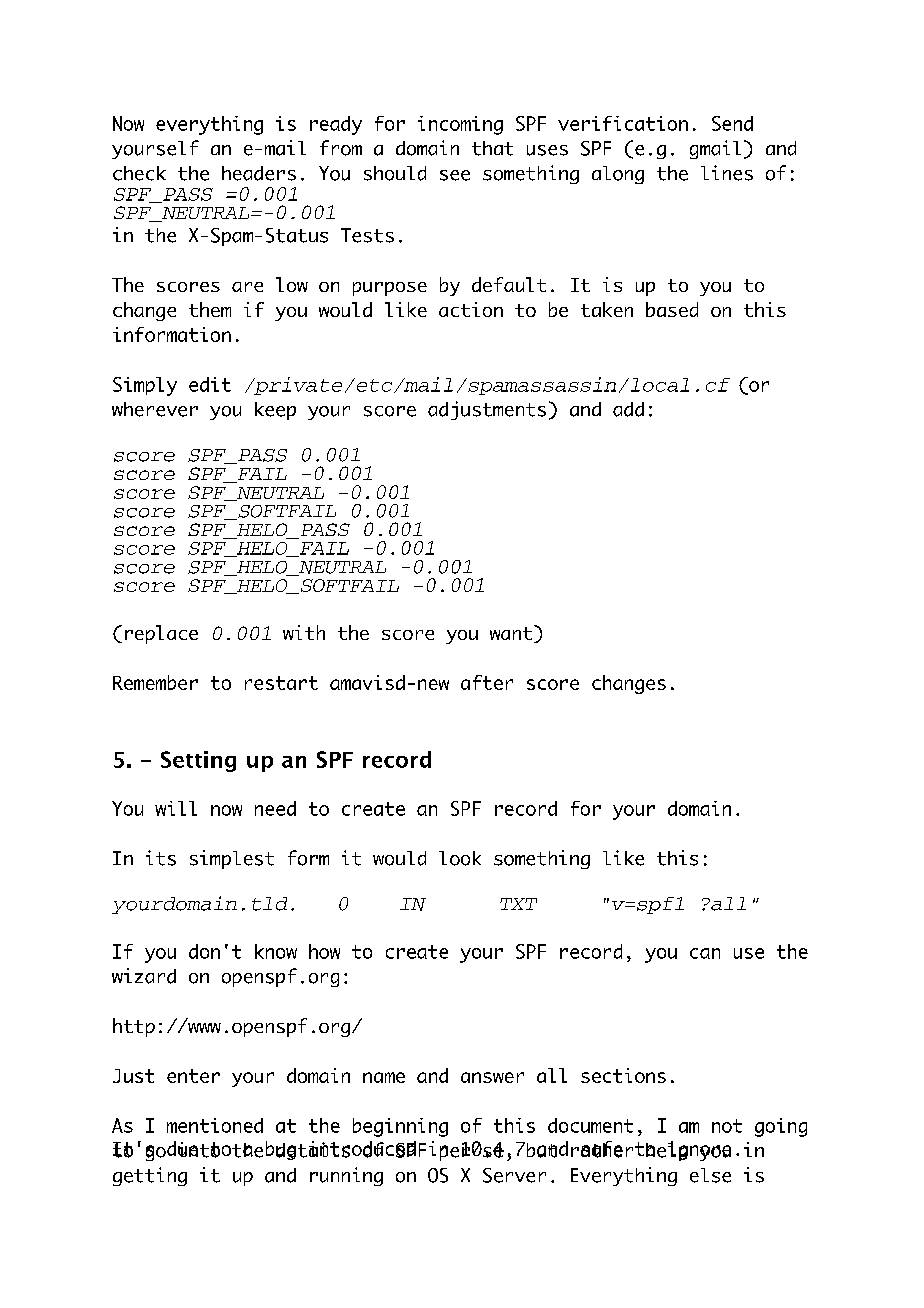  I want to click on replace, so click(161, 634).
